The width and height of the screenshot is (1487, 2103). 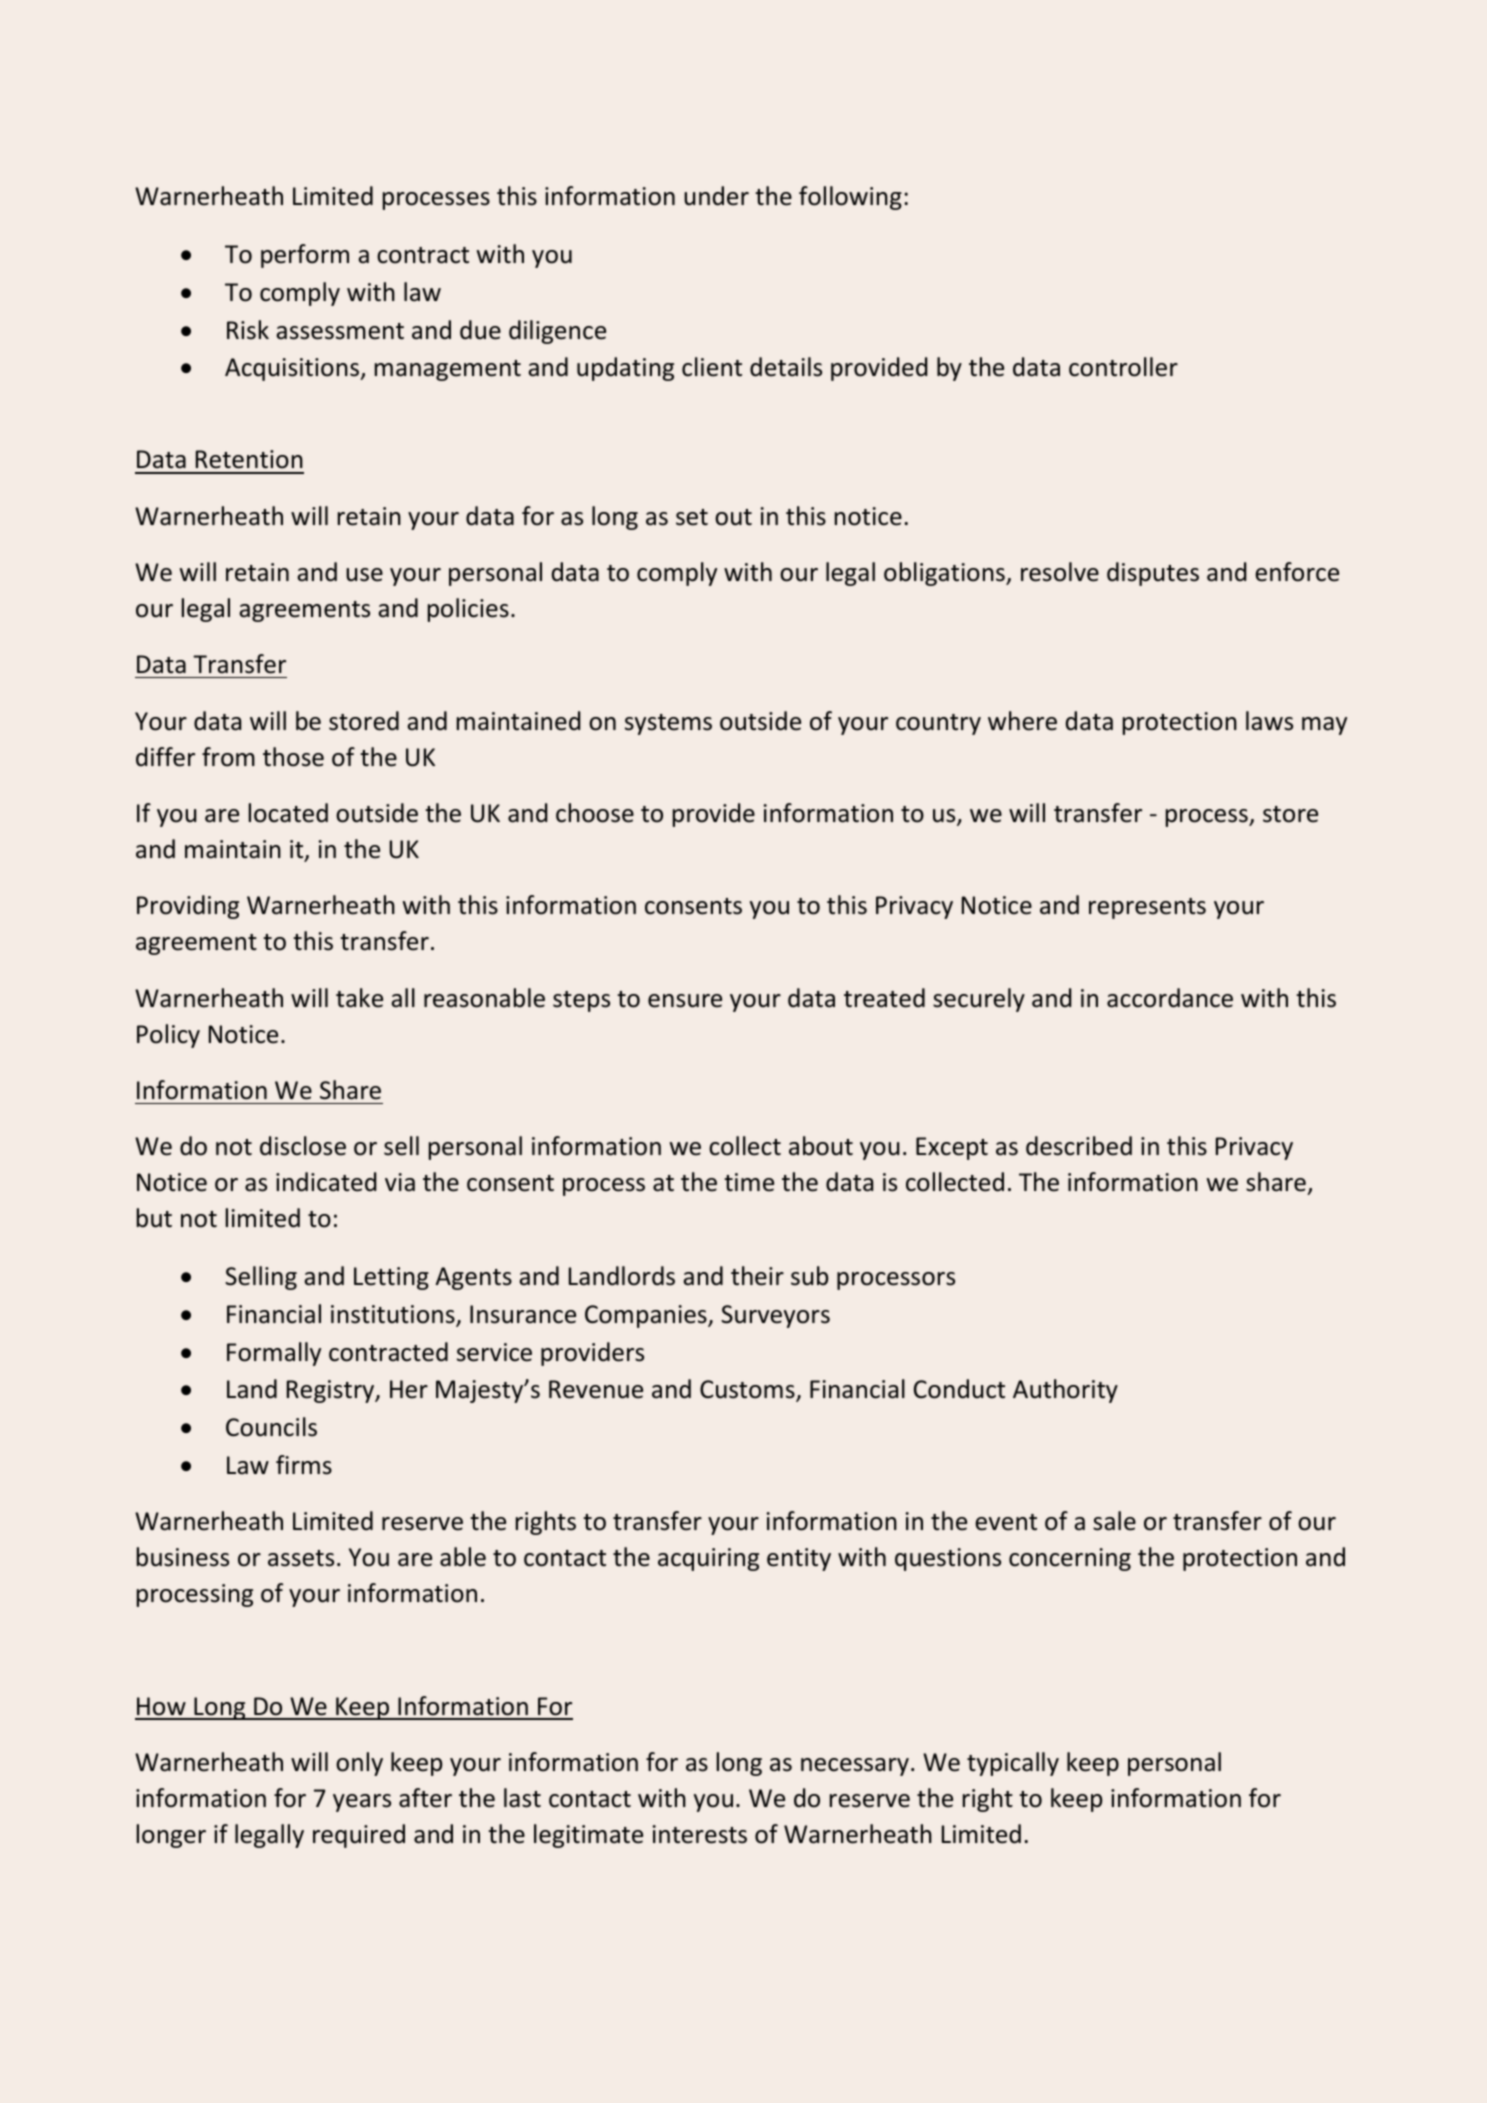 I want to click on controller, so click(x=1123, y=367).
